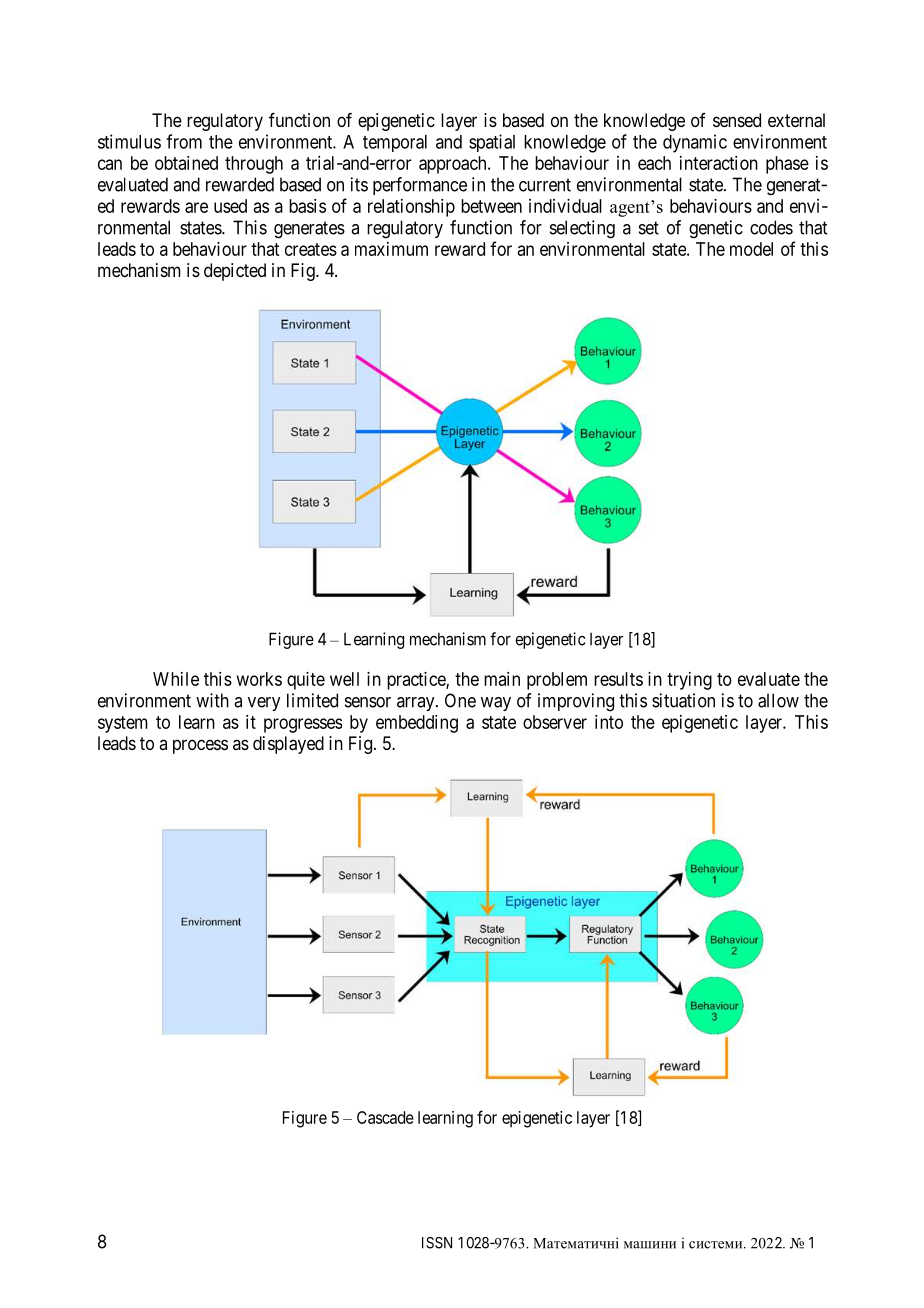 Image resolution: width=924 pixels, height=1308 pixels. I want to click on trying, so click(689, 681).
